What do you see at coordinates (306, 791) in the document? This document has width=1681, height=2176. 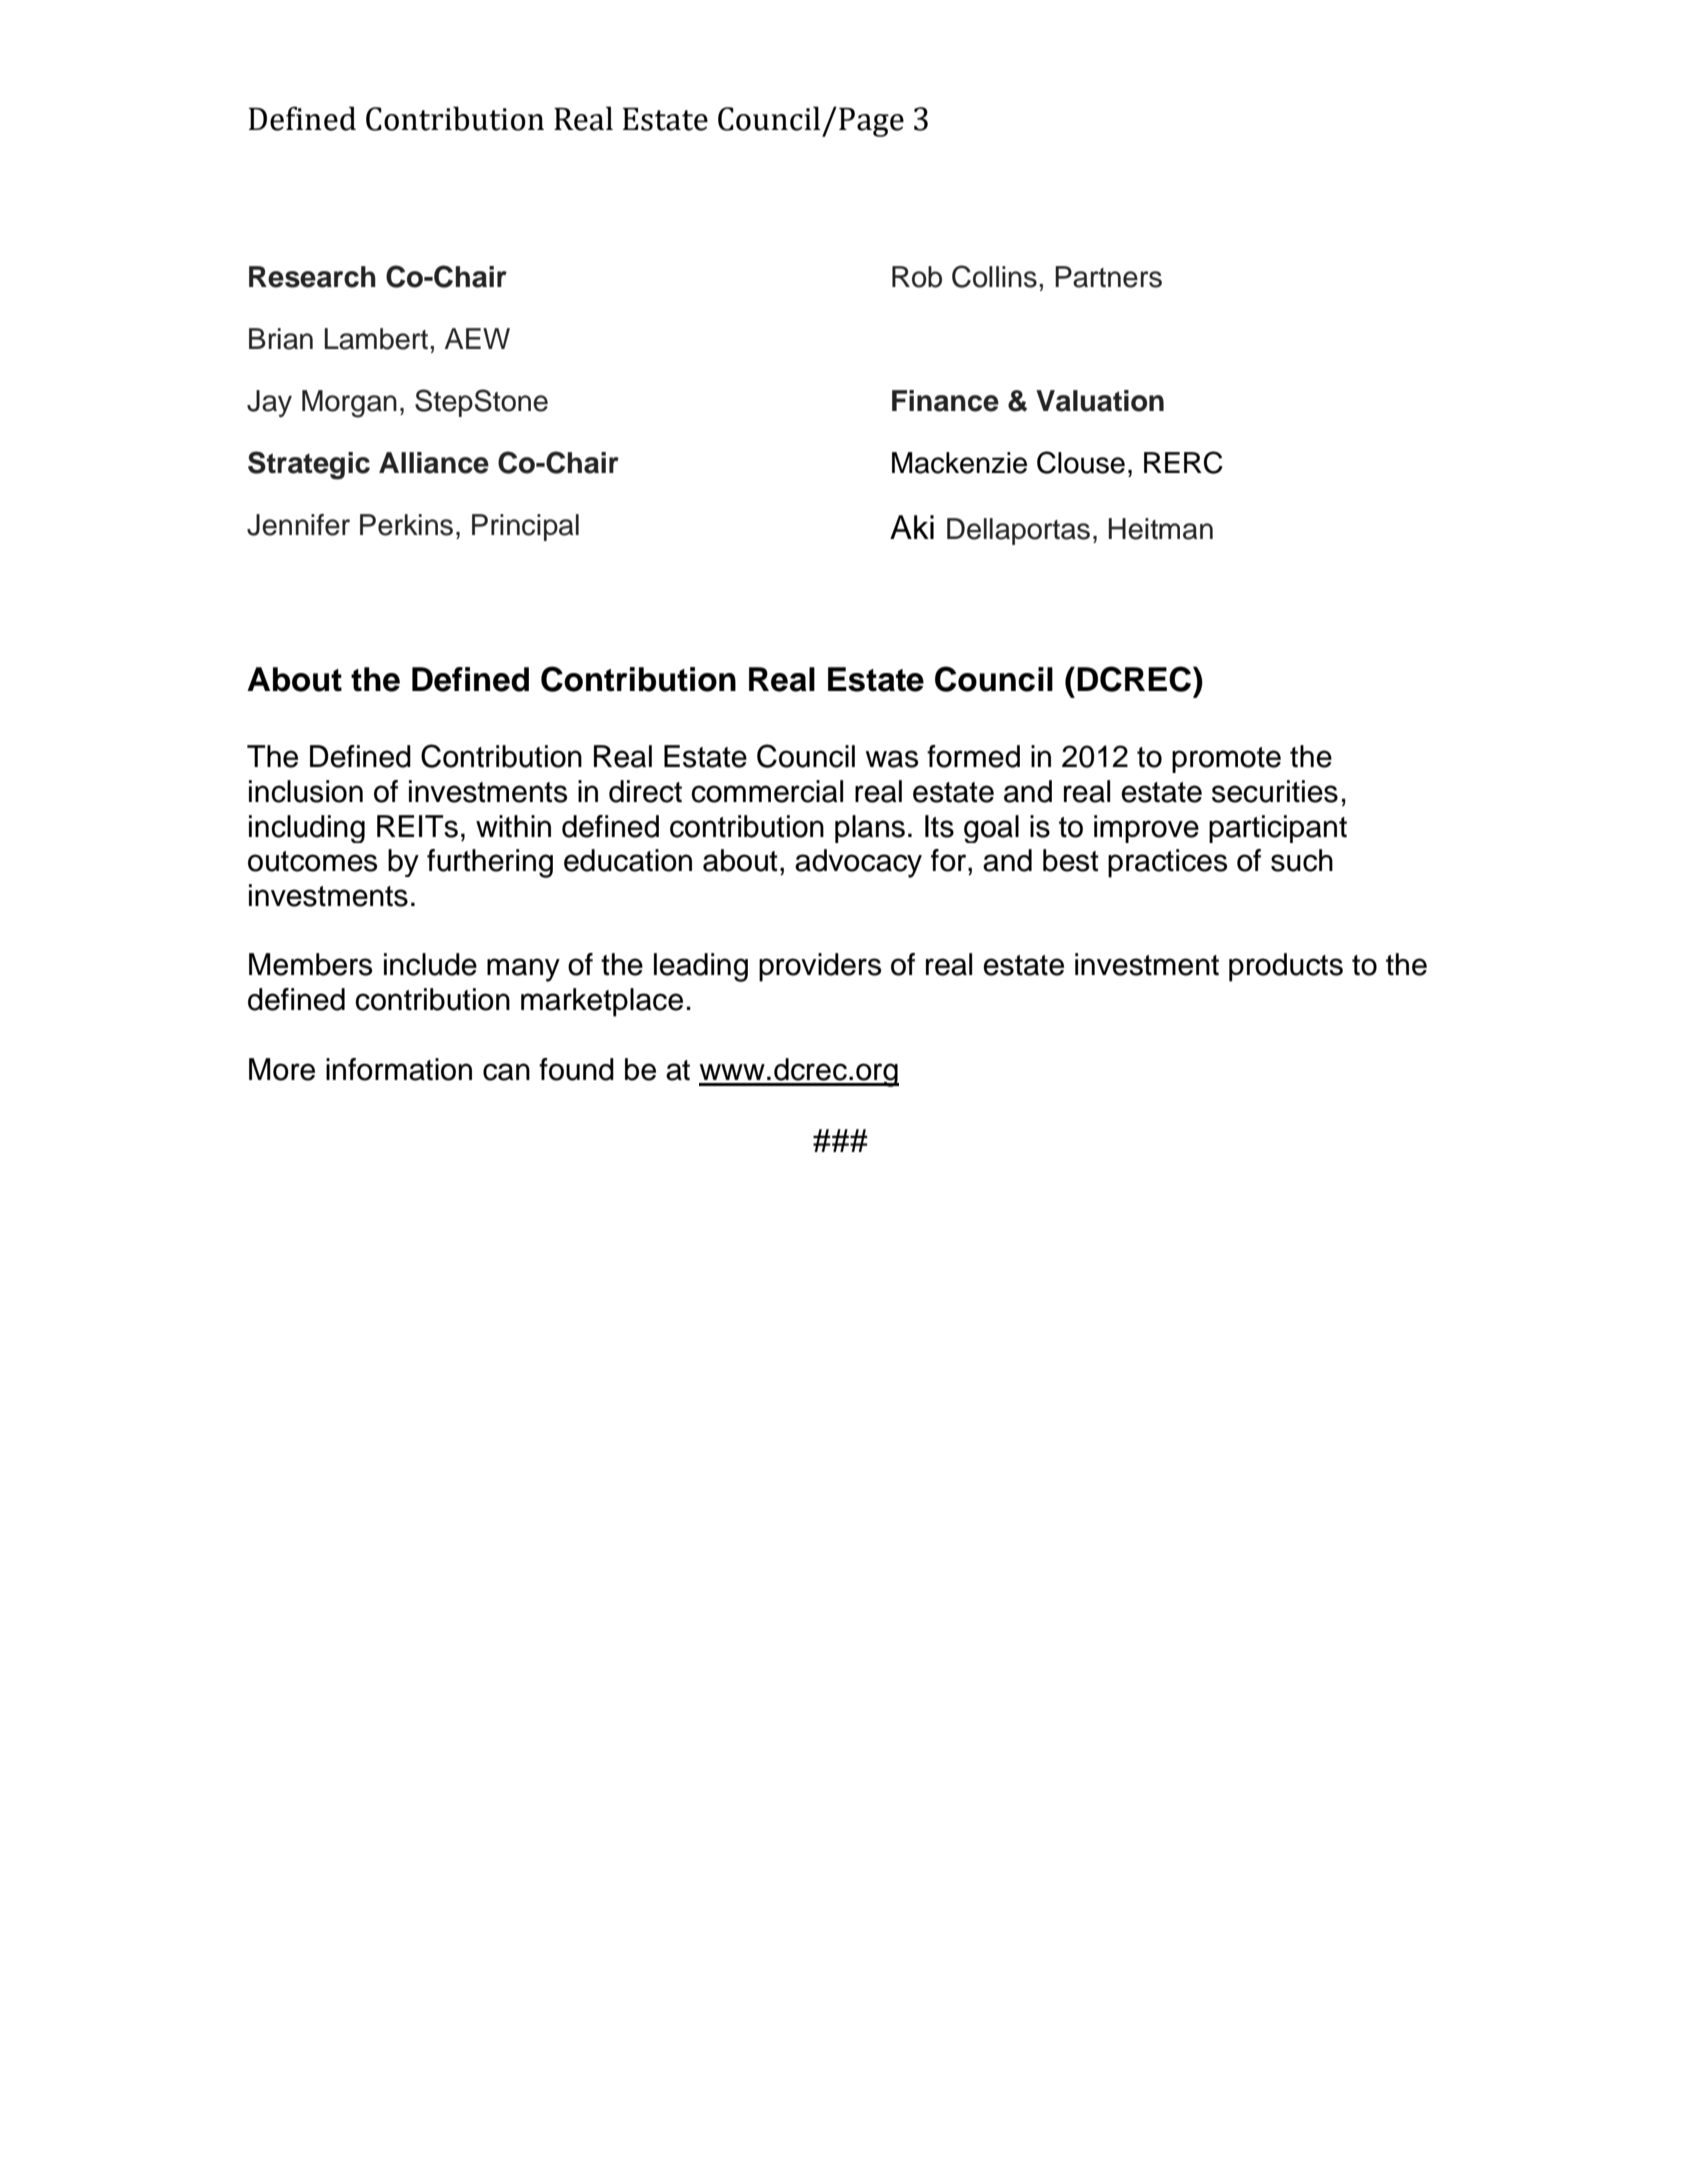 I see `inclusion` at bounding box center [306, 791].
